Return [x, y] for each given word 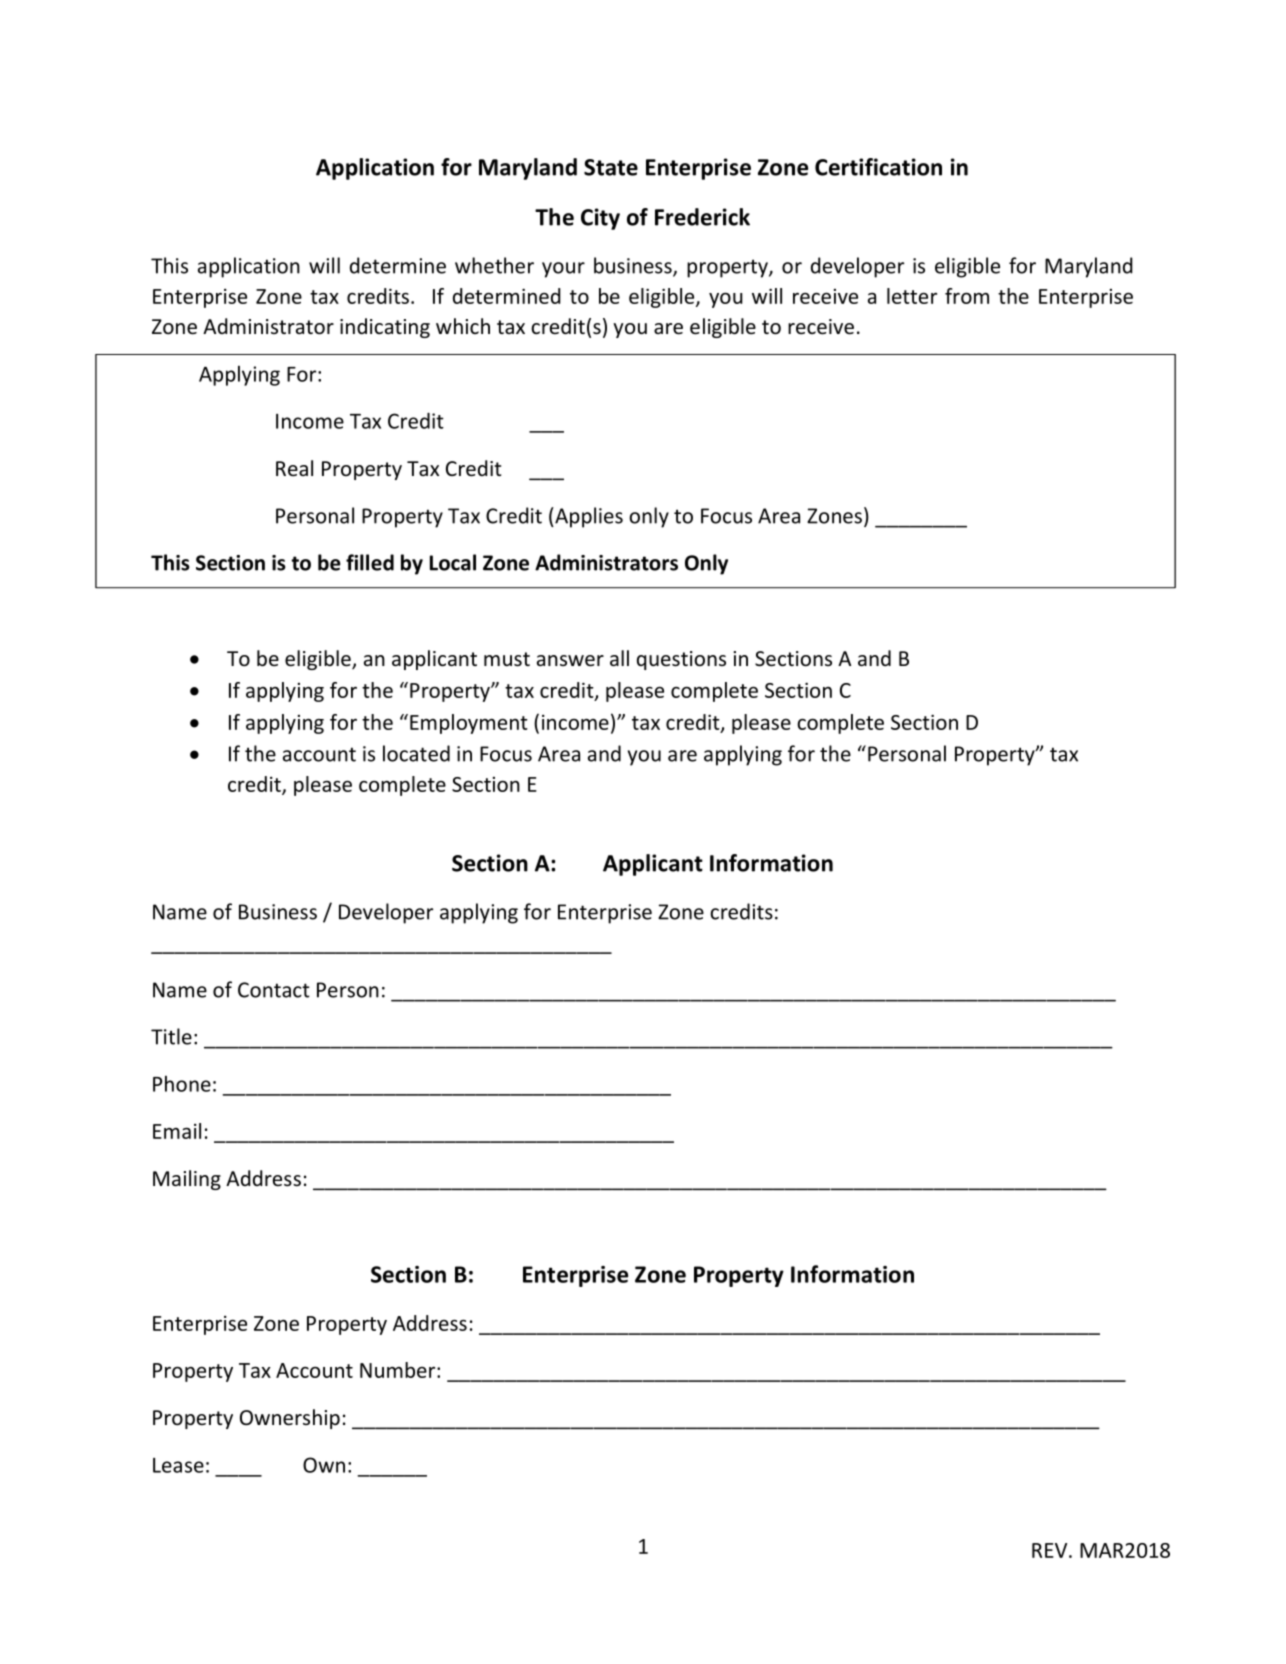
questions [681, 660]
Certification [878, 167]
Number [399, 1370]
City [600, 219]
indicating [385, 328]
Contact [274, 990]
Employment [469, 724]
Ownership [290, 1419]
